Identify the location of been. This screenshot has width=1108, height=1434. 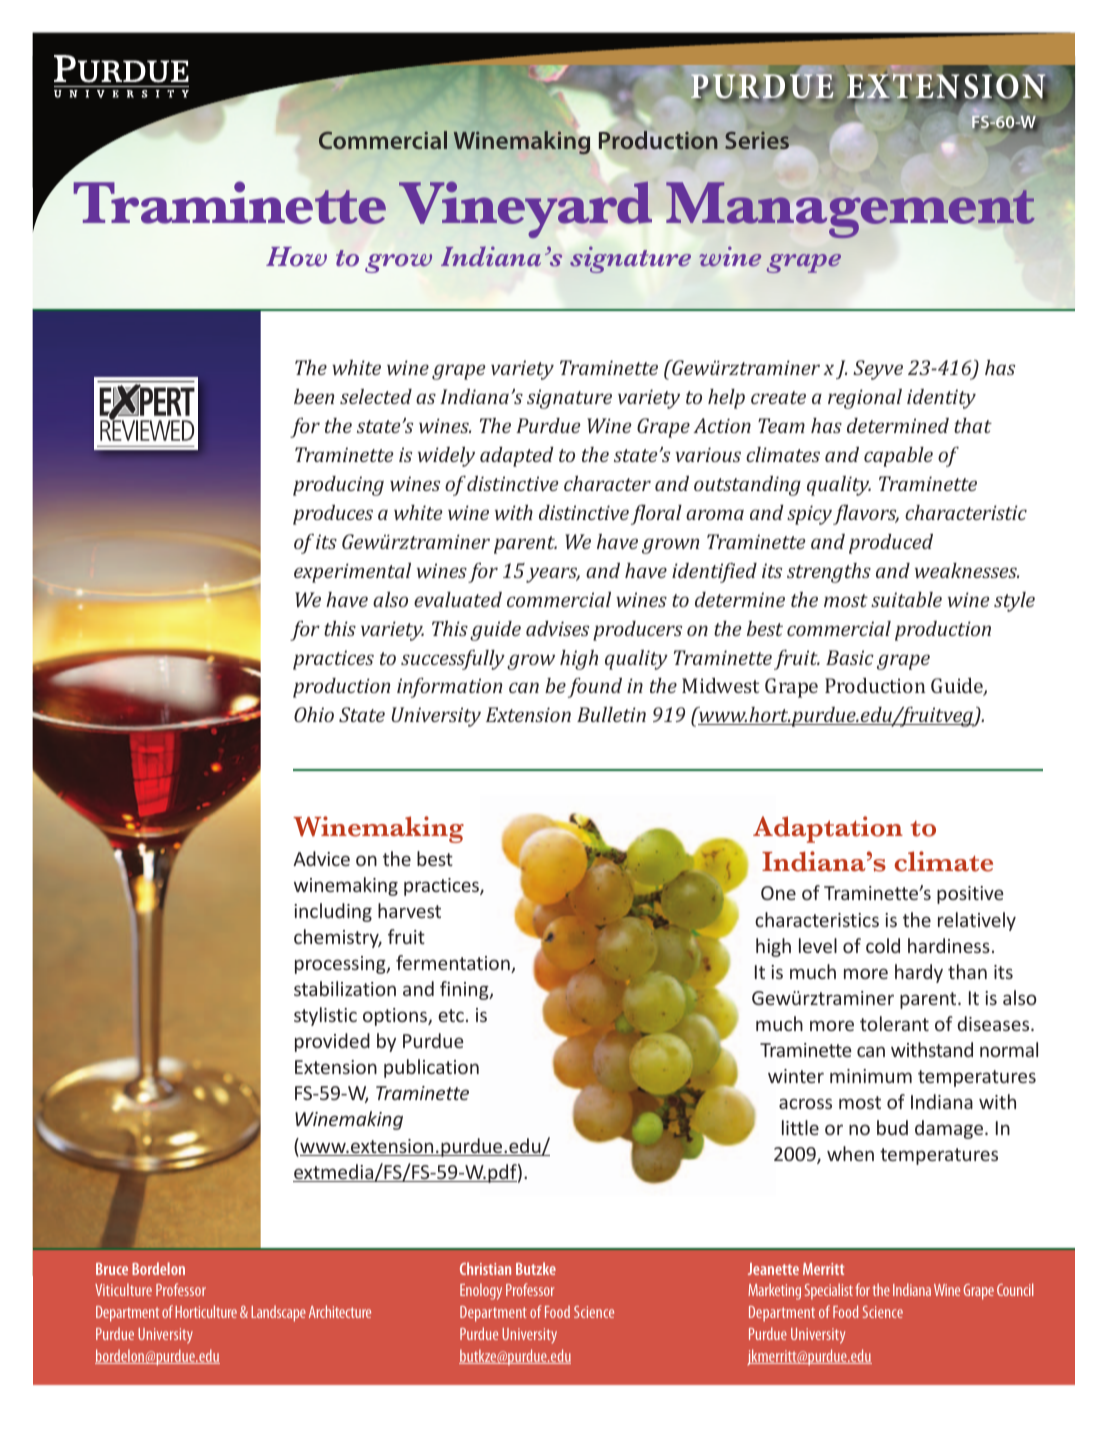
(314, 396).
